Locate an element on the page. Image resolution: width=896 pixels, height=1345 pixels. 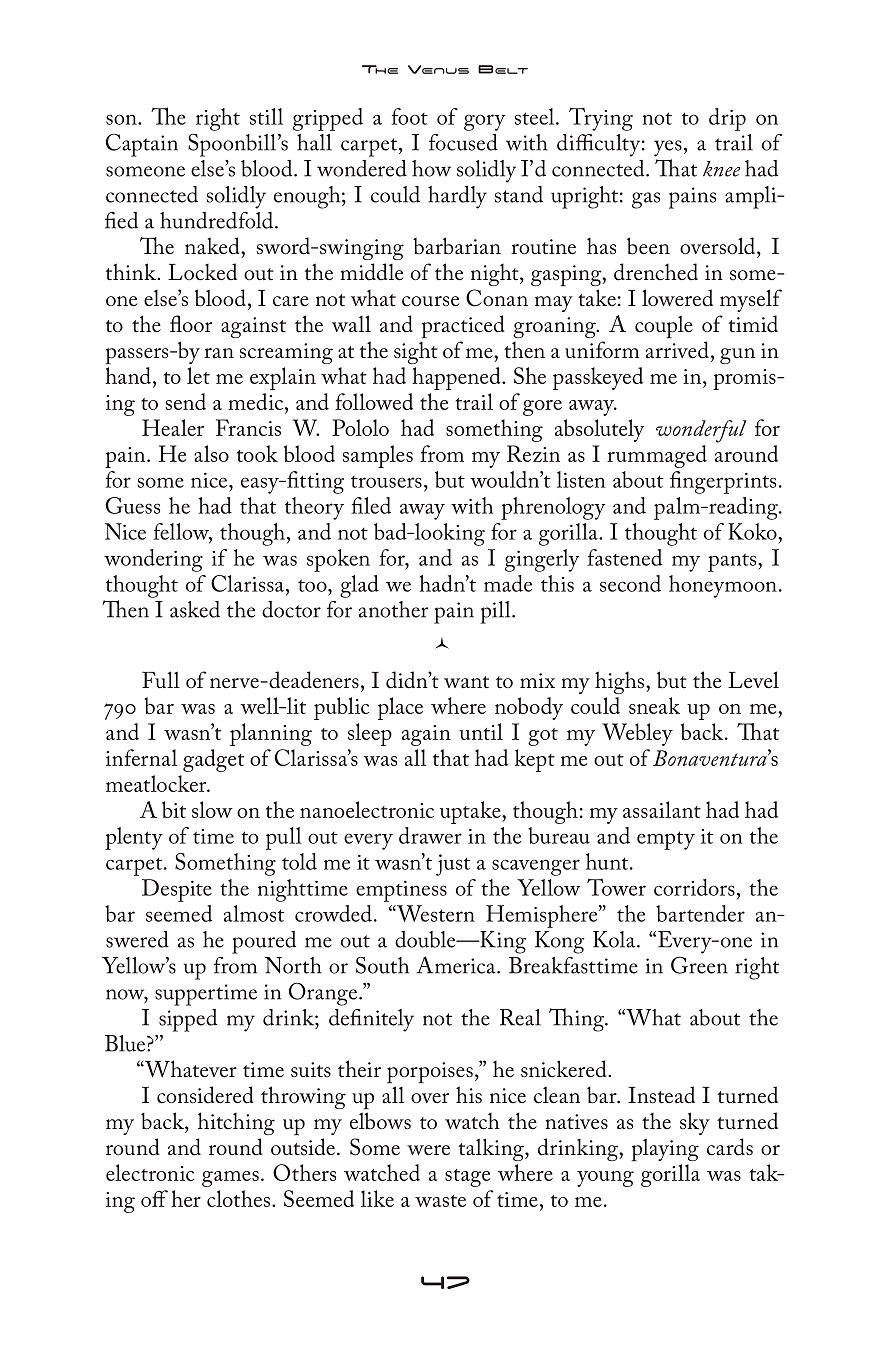
yes is located at coordinates (668, 148).
